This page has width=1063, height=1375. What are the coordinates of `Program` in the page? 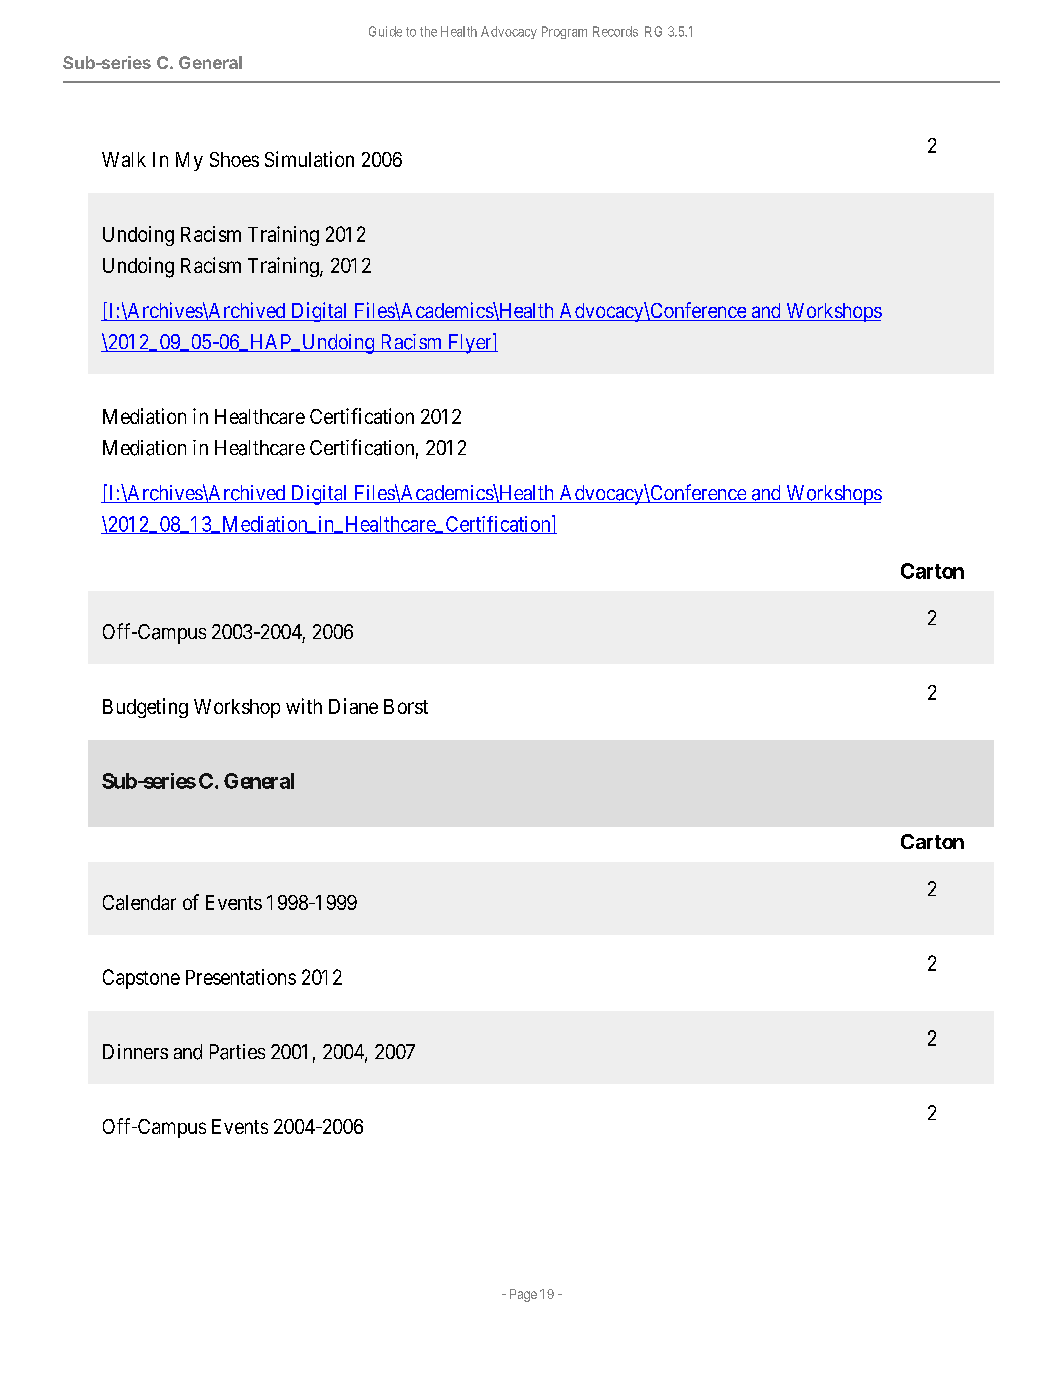 It's located at (564, 32).
